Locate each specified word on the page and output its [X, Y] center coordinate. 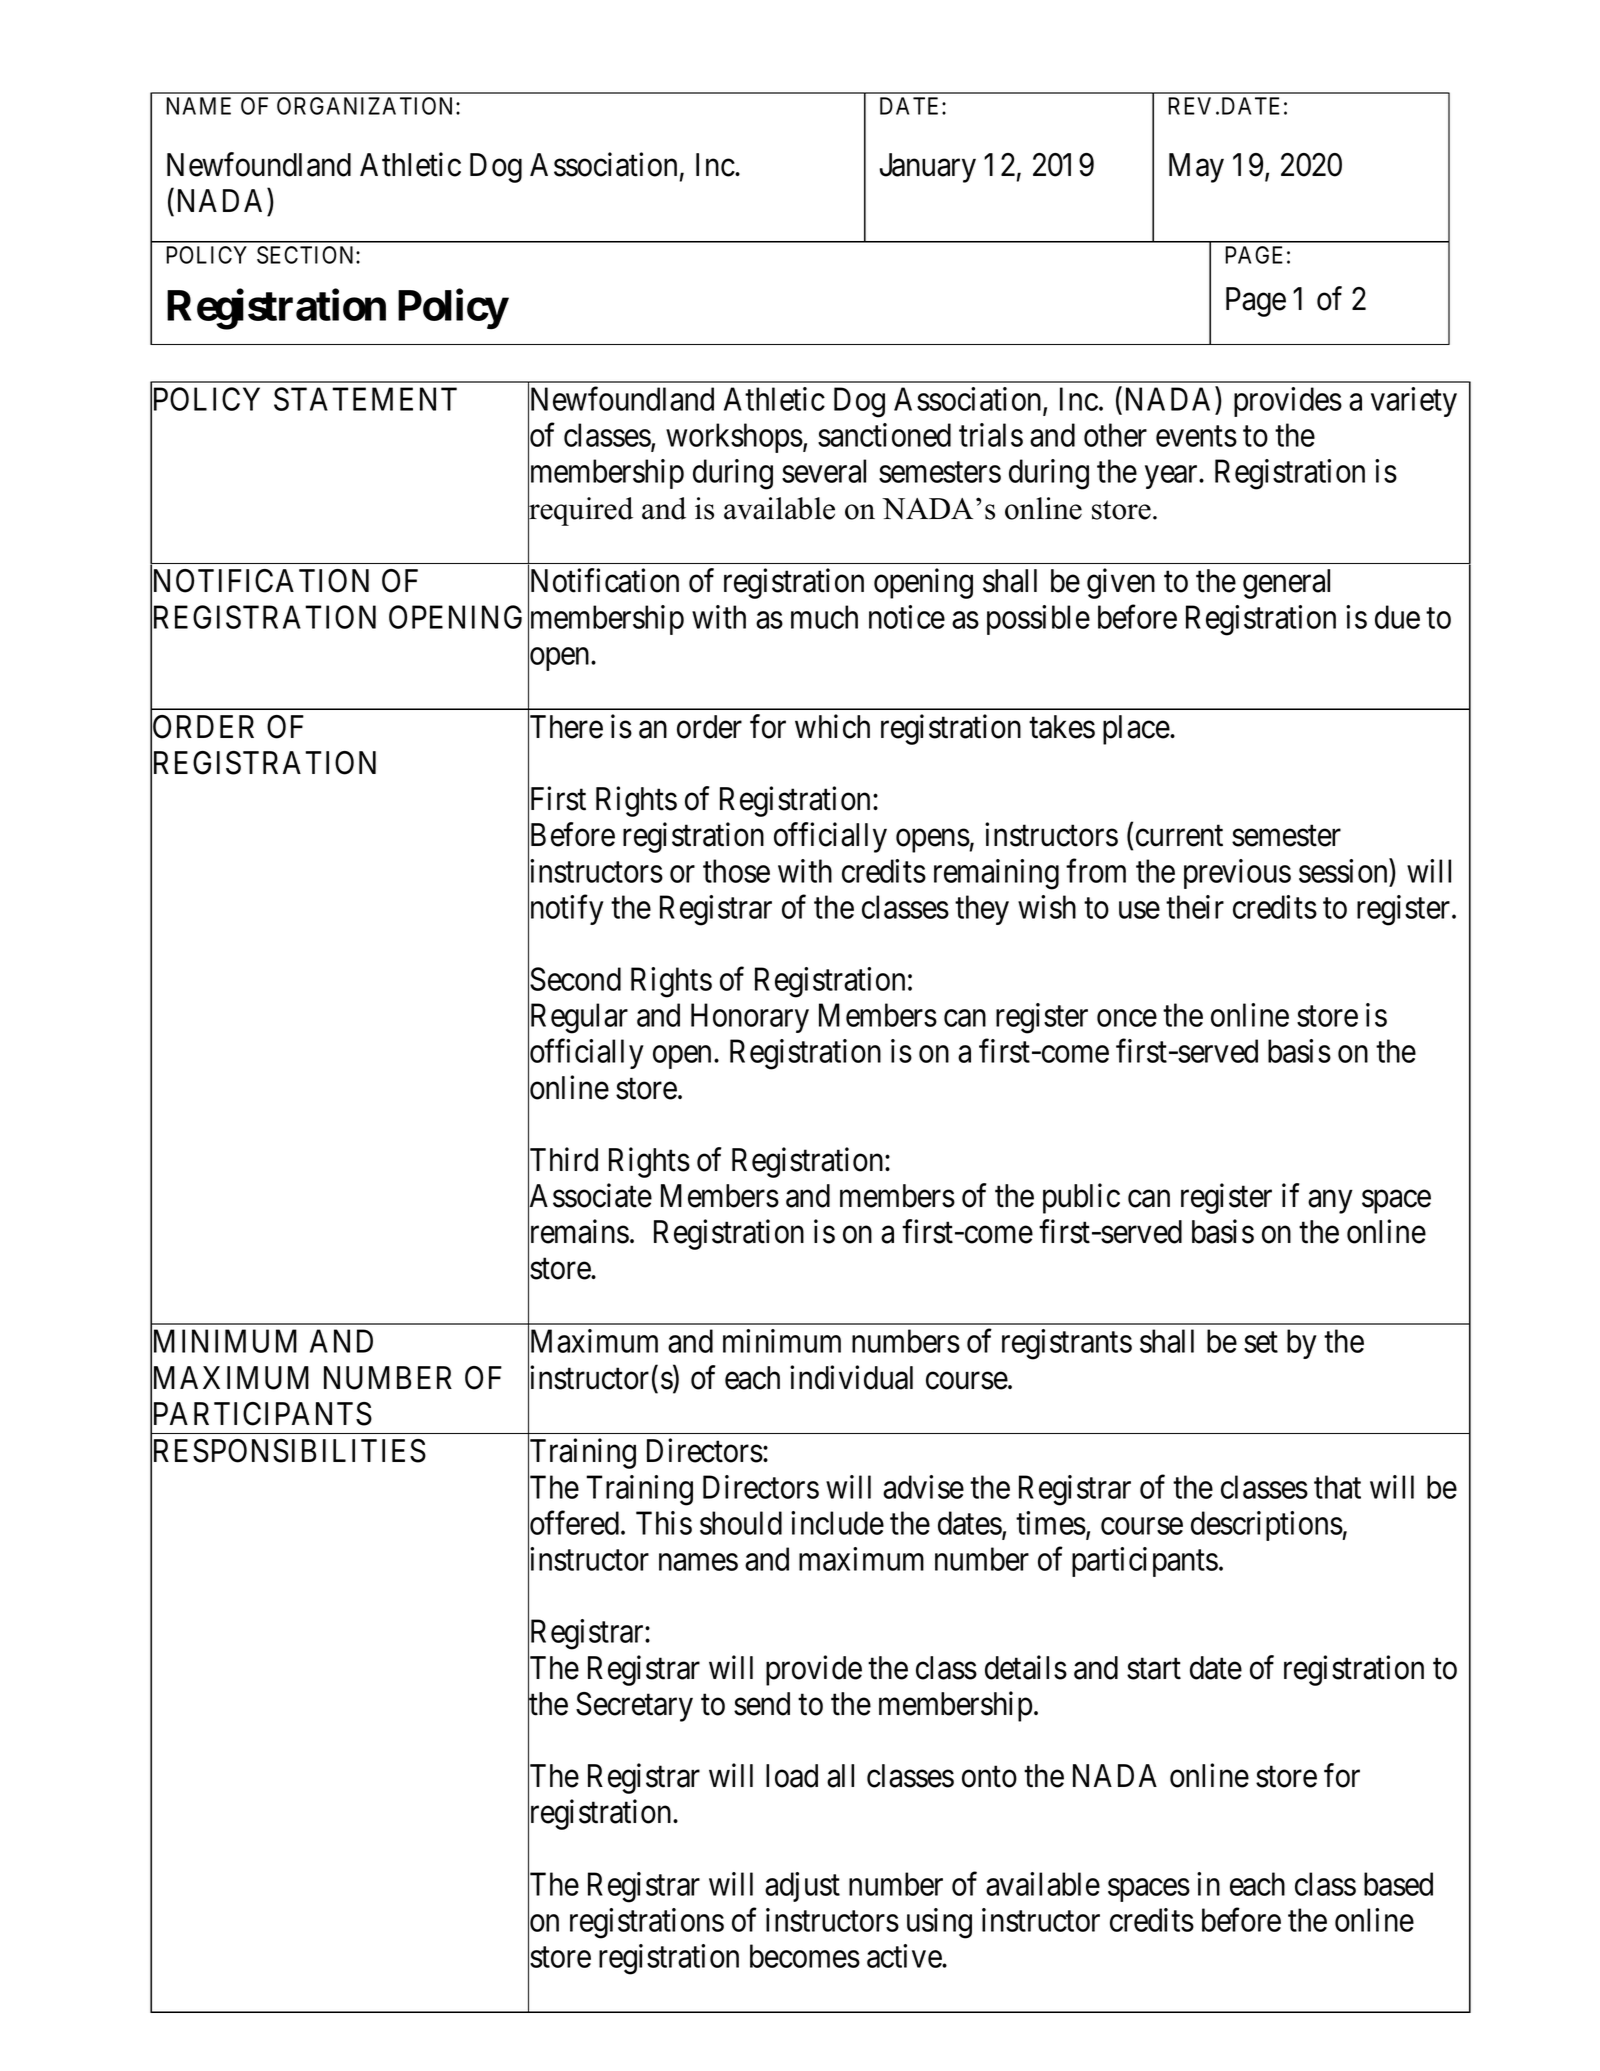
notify [566, 911]
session [1344, 871]
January [928, 168]
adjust [802, 1887]
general [1286, 584]
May [1196, 168]
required [580, 511]
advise [923, 1487]
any [1330, 1202]
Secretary [634, 1707]
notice [907, 617]
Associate [590, 1196]
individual [851, 1377]
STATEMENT [365, 399]
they [982, 910]
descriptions [1267, 1526]
